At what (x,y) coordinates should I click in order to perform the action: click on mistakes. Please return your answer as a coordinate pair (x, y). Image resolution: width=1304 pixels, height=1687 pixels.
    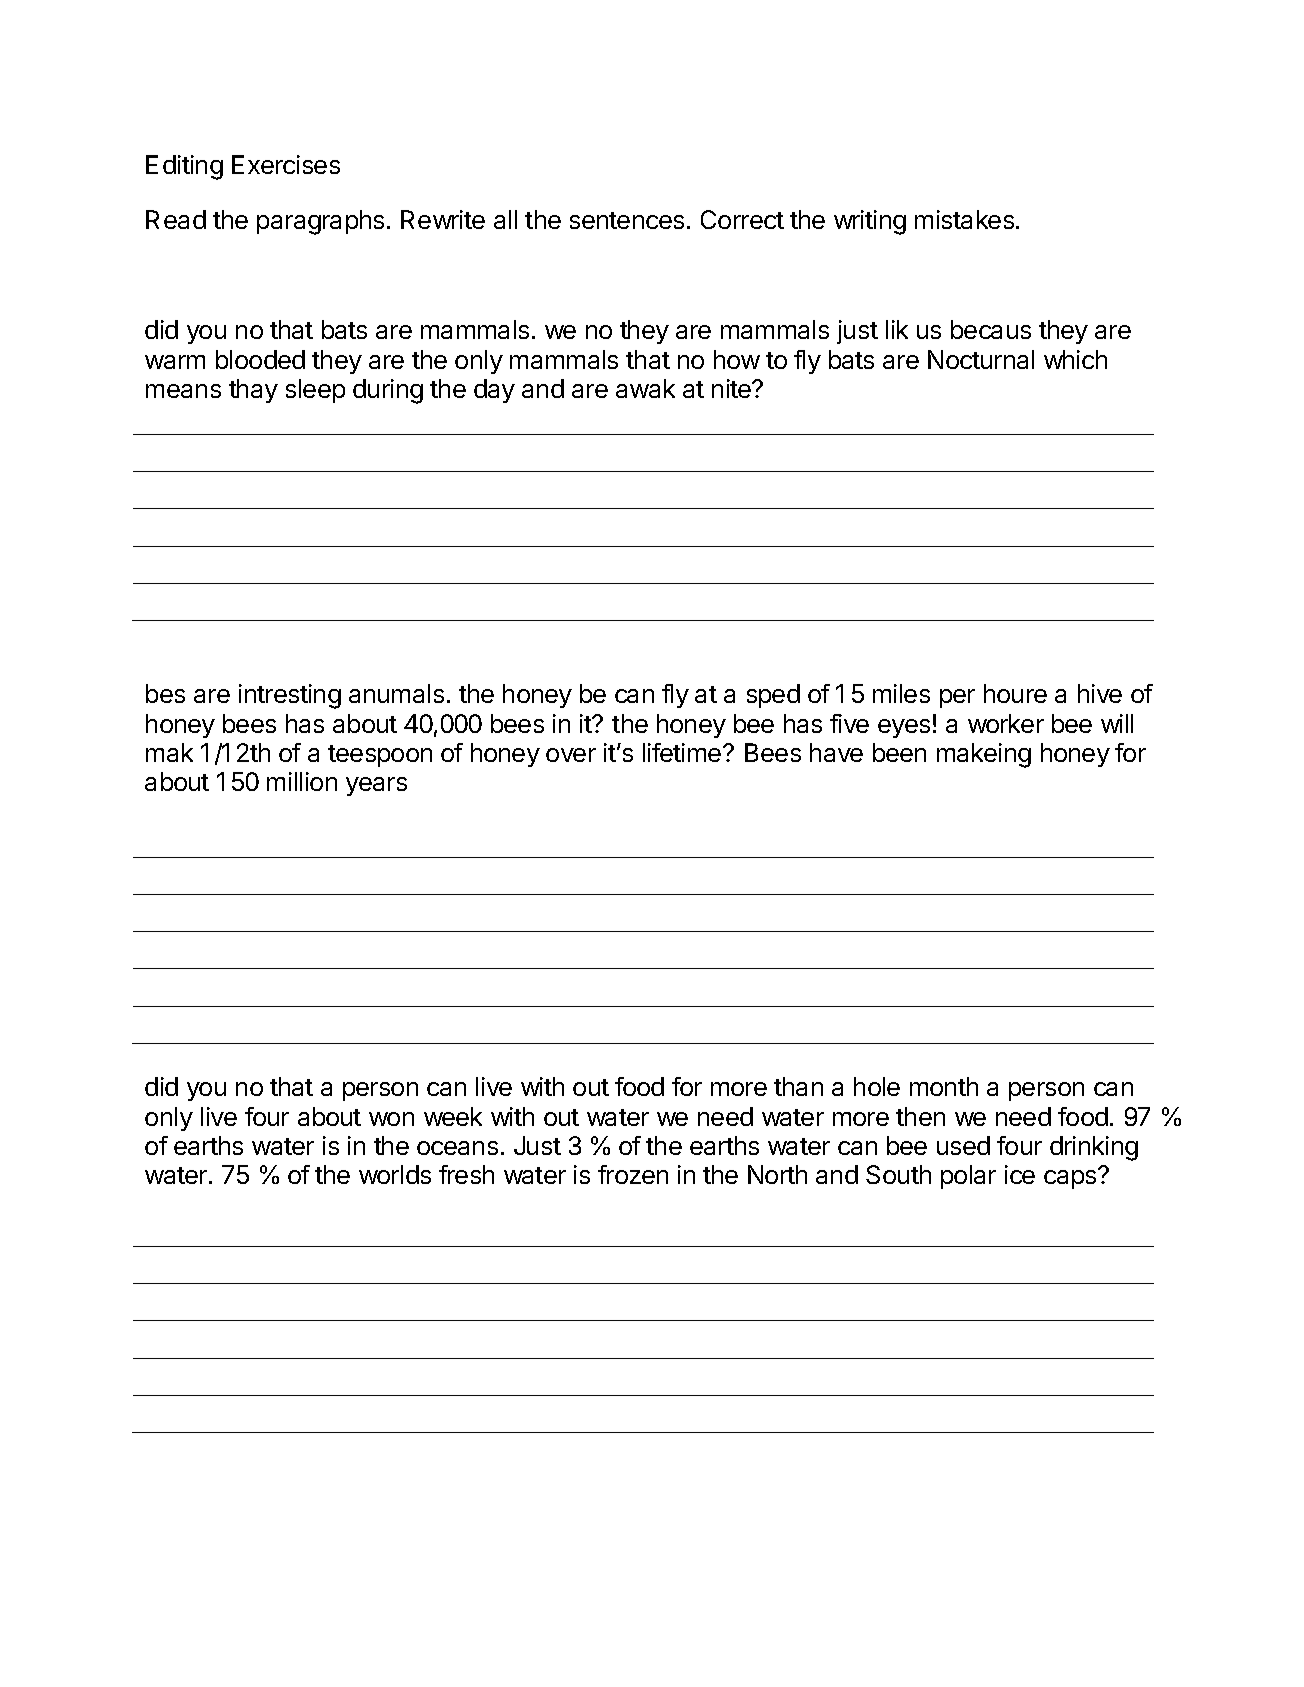
    Looking at the image, I should click on (966, 219).
